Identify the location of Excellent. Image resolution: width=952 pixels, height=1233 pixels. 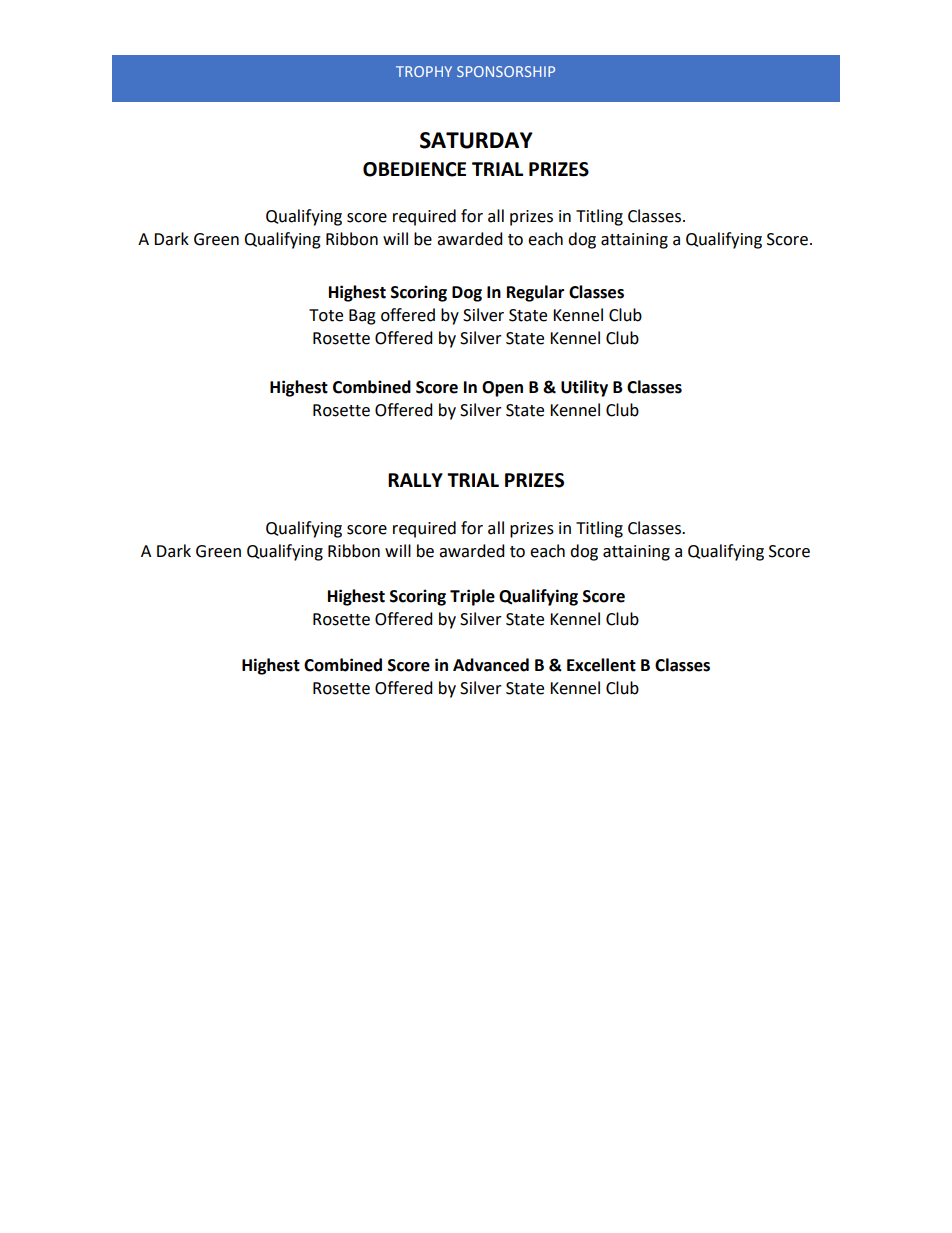
(601, 665).
